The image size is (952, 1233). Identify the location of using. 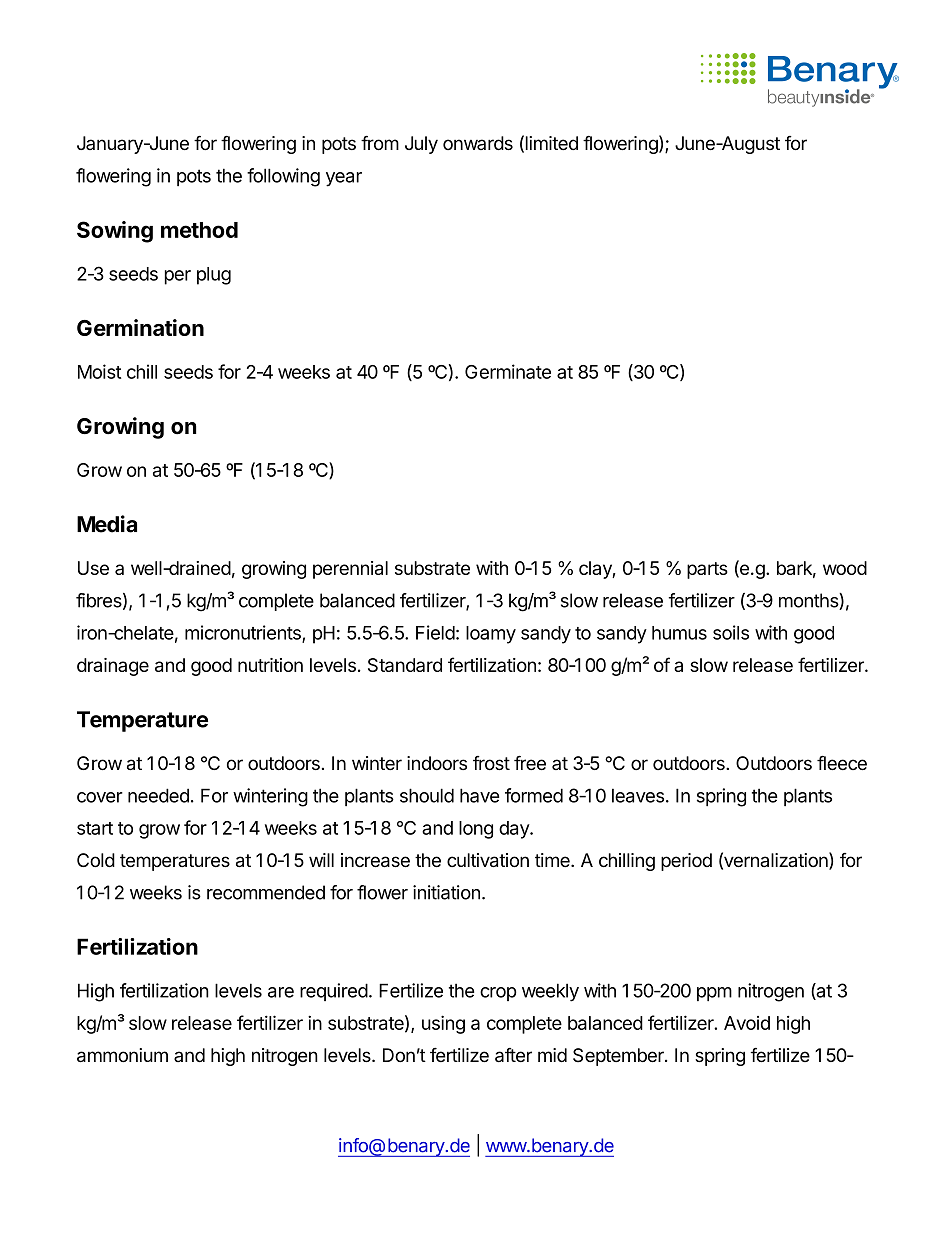
(443, 1024).
